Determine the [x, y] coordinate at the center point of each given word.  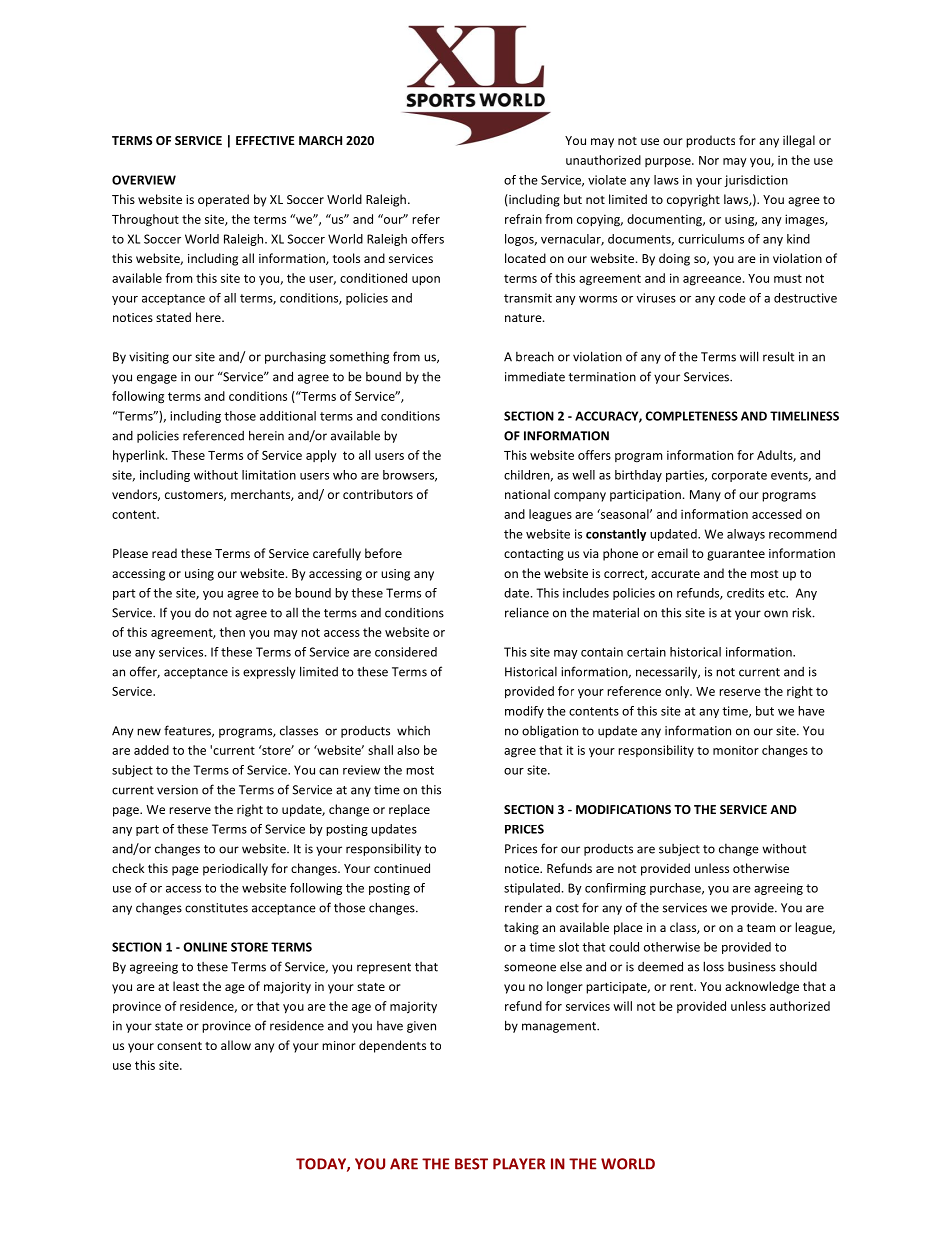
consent [179, 1046]
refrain [523, 219]
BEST [471, 1164]
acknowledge [762, 987]
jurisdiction [756, 181]
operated [223, 200]
